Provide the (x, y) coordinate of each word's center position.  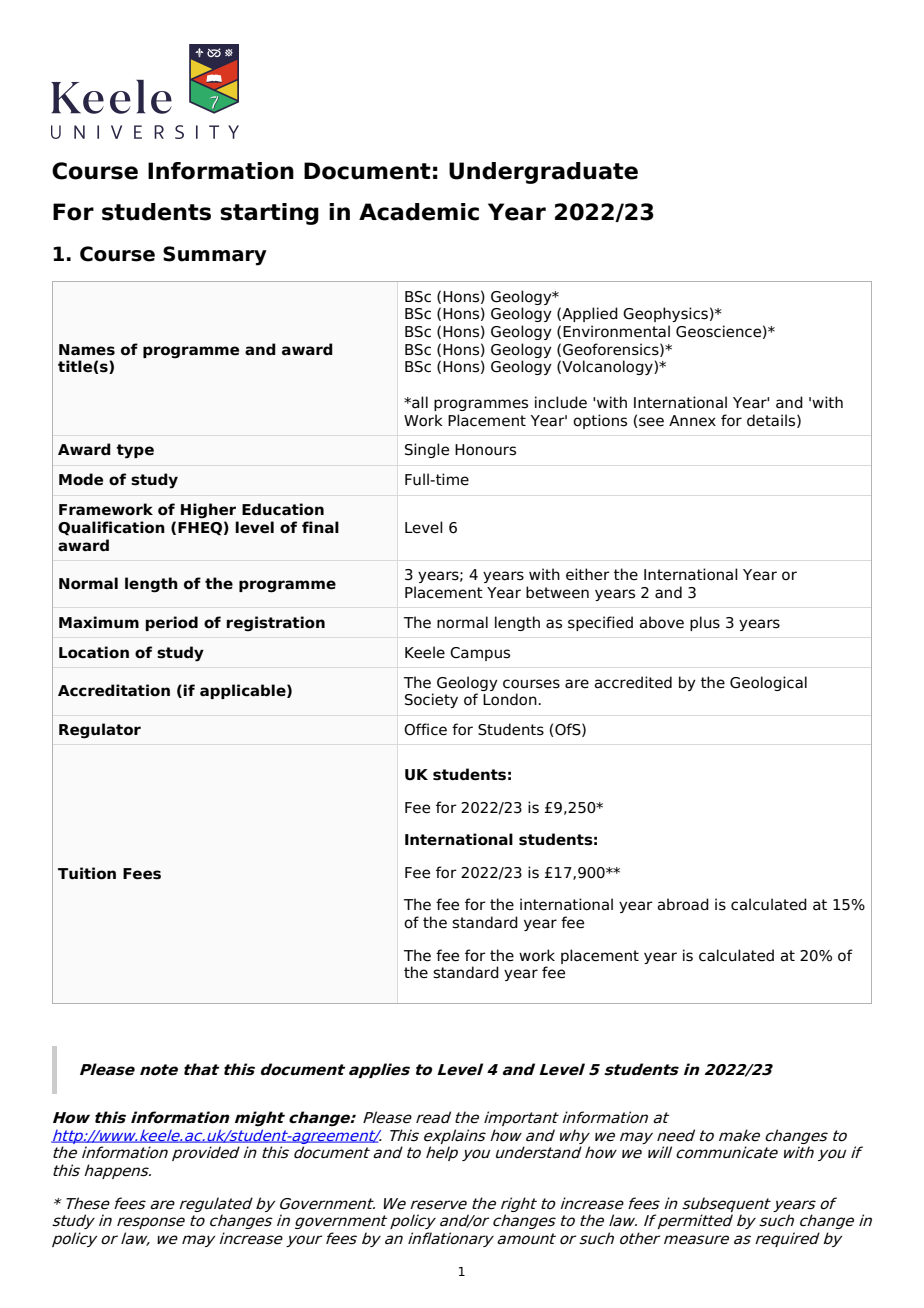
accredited (633, 682)
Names (87, 350)
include (561, 402)
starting (269, 214)
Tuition (87, 873)
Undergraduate (543, 173)
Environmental (616, 331)
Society (431, 700)
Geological (768, 683)
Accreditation (114, 690)
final (320, 527)
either (588, 574)
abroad (683, 904)
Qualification (111, 528)
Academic (419, 212)
